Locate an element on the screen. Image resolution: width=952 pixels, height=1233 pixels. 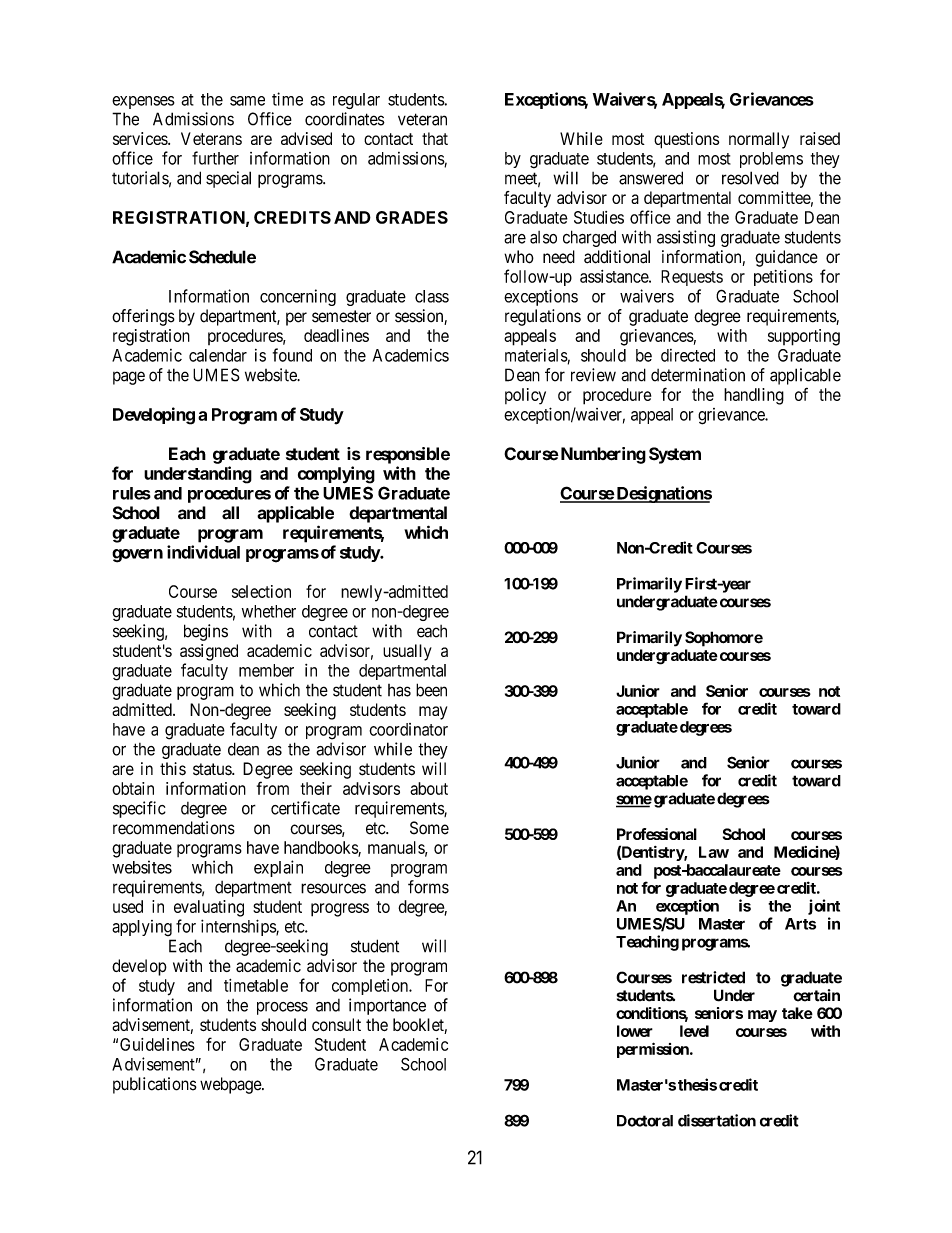
normally is located at coordinates (759, 140).
